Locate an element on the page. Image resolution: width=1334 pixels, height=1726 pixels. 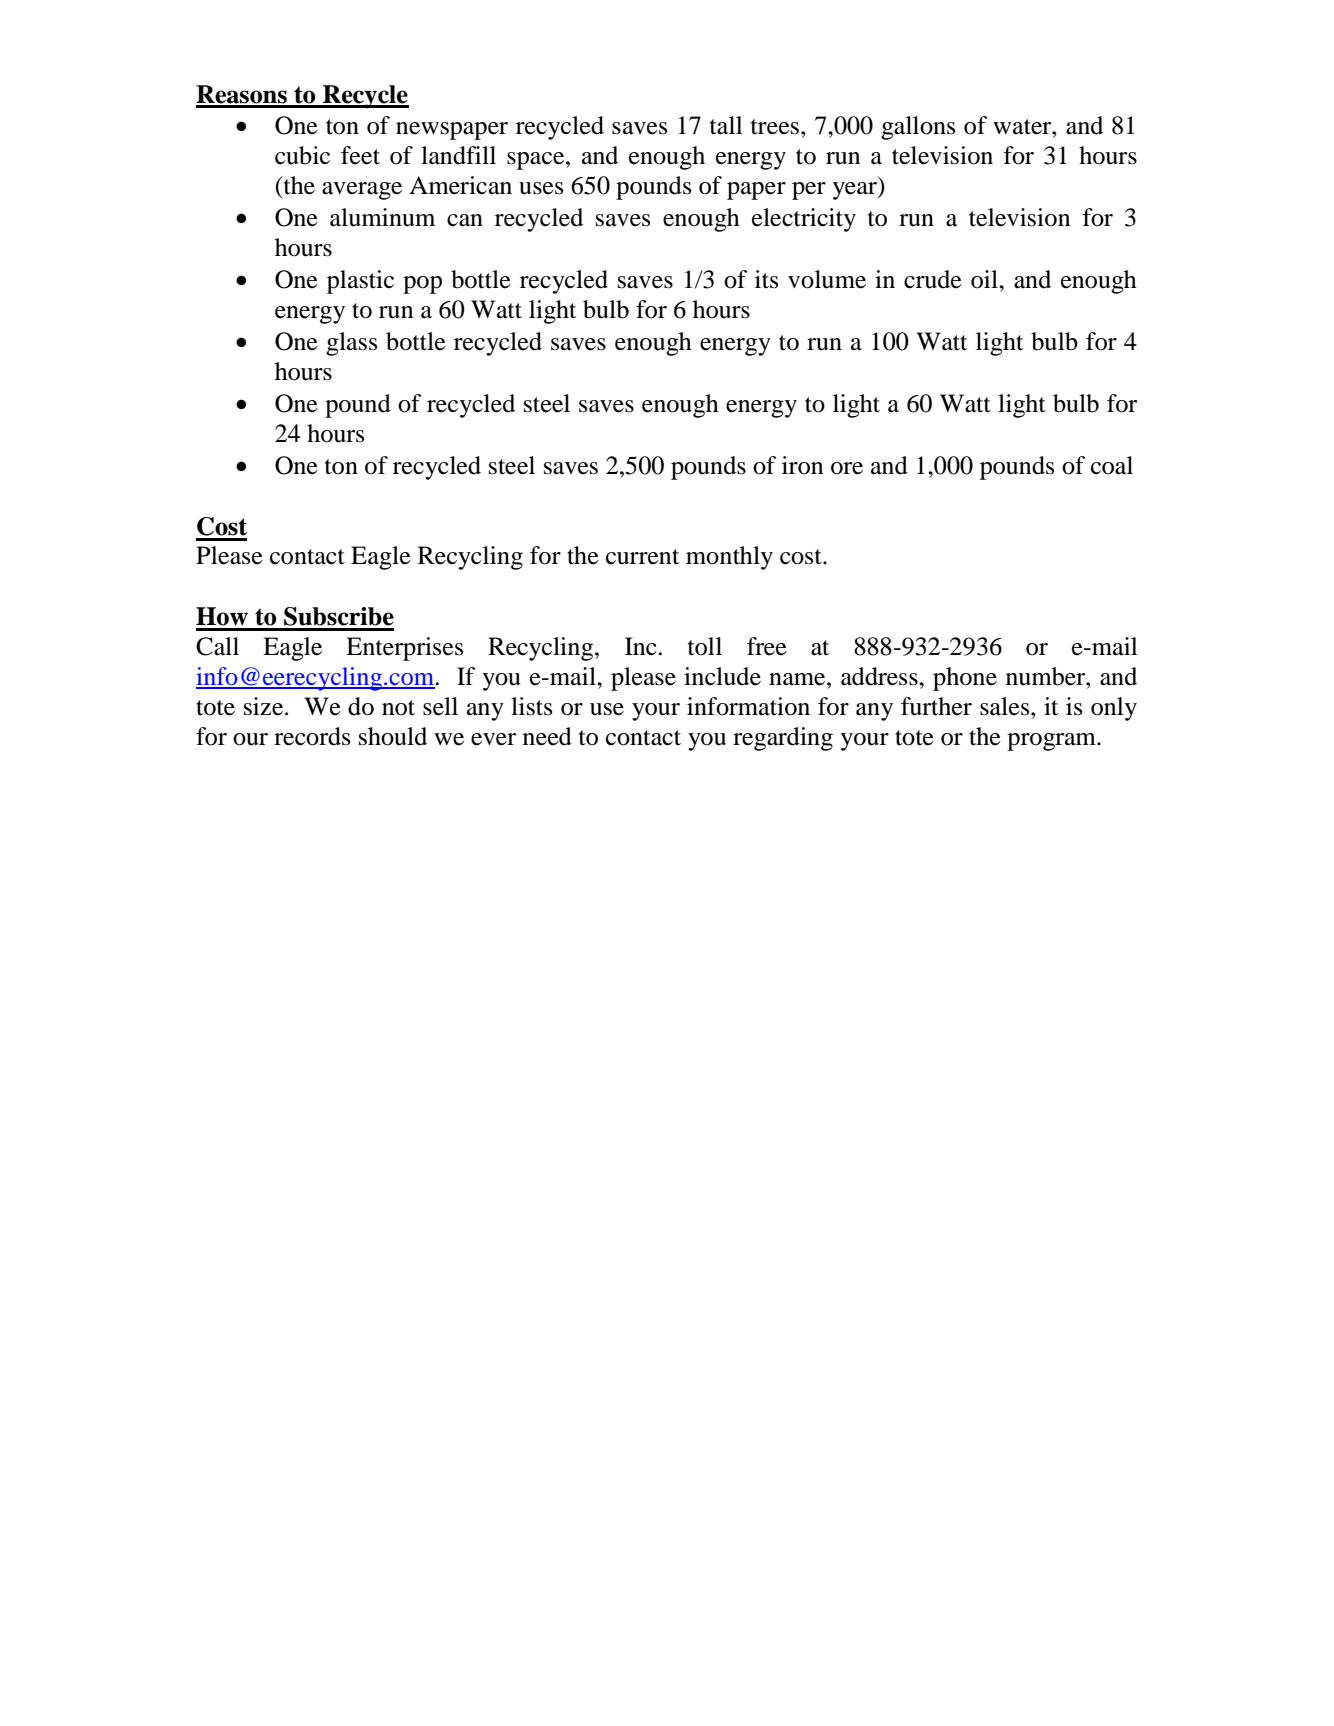
its is located at coordinates (766, 279).
